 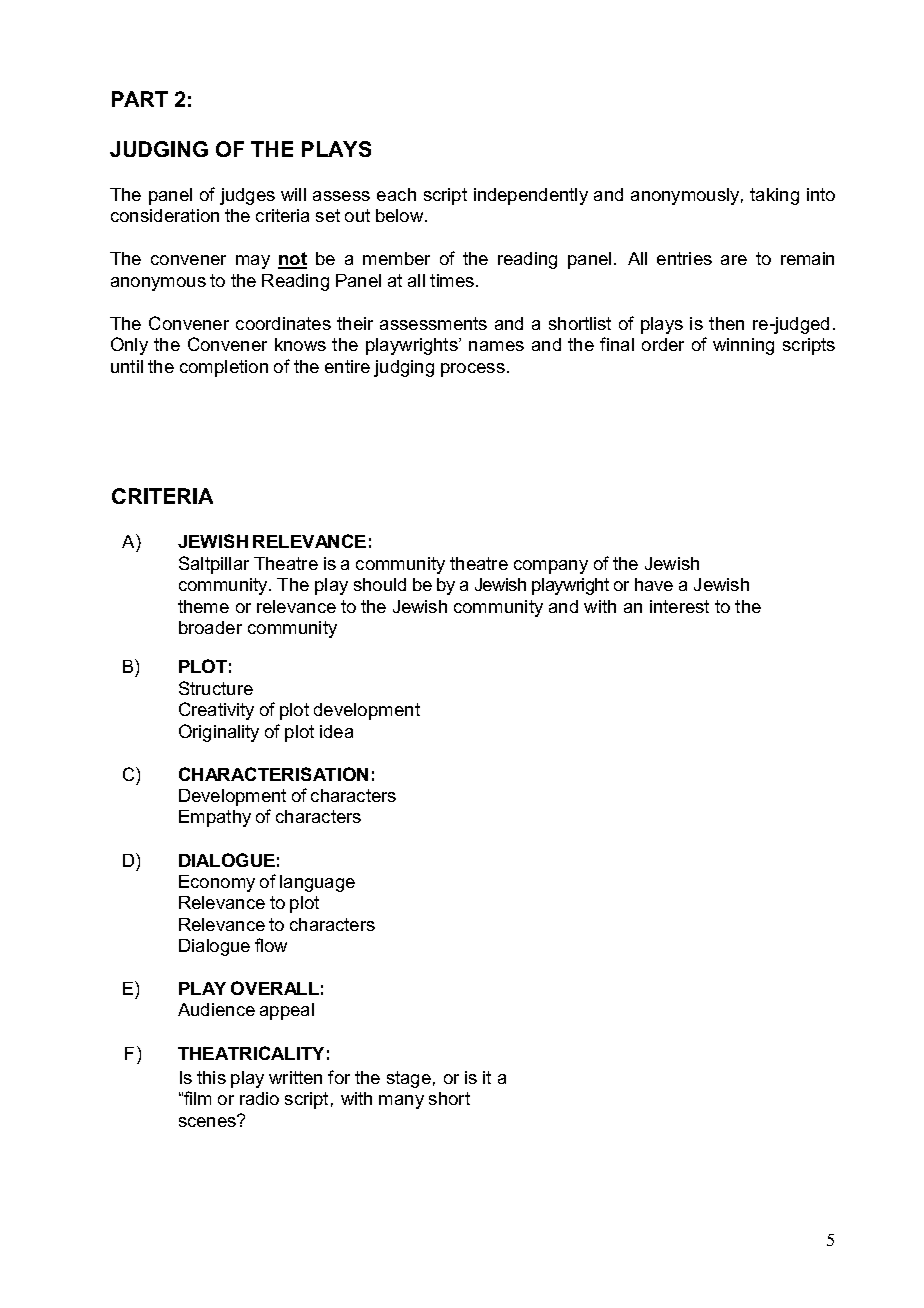 I want to click on PART, so click(x=140, y=99).
